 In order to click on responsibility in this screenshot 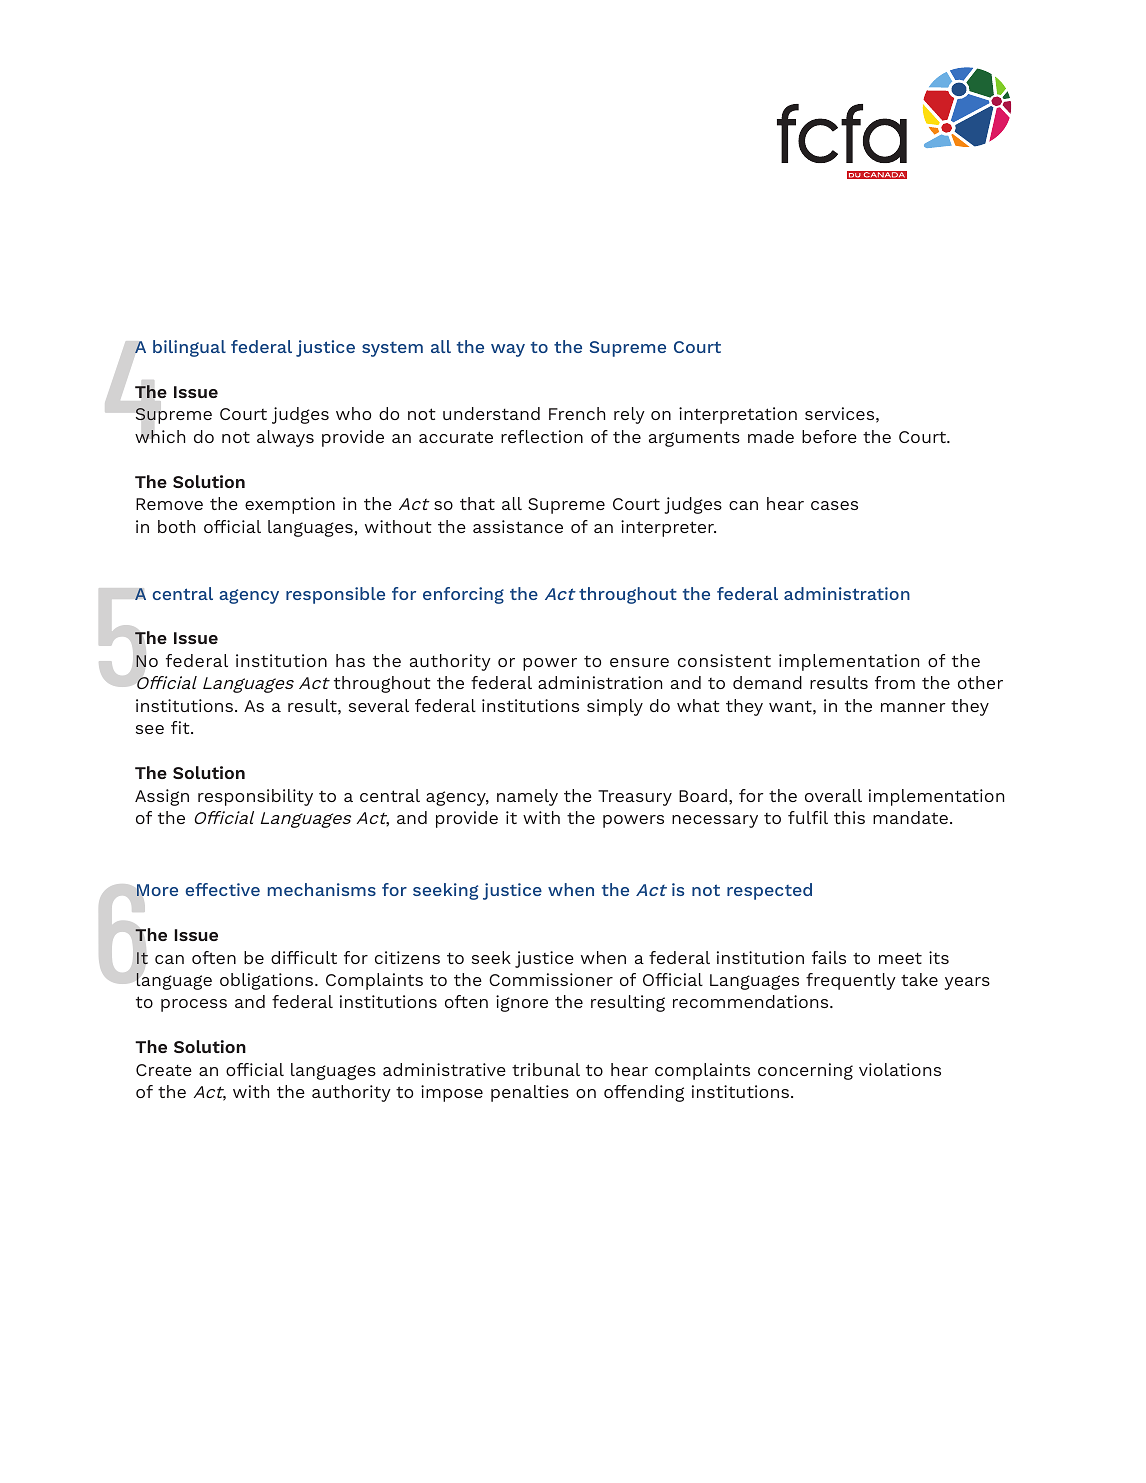, I will do `click(255, 797)`.
